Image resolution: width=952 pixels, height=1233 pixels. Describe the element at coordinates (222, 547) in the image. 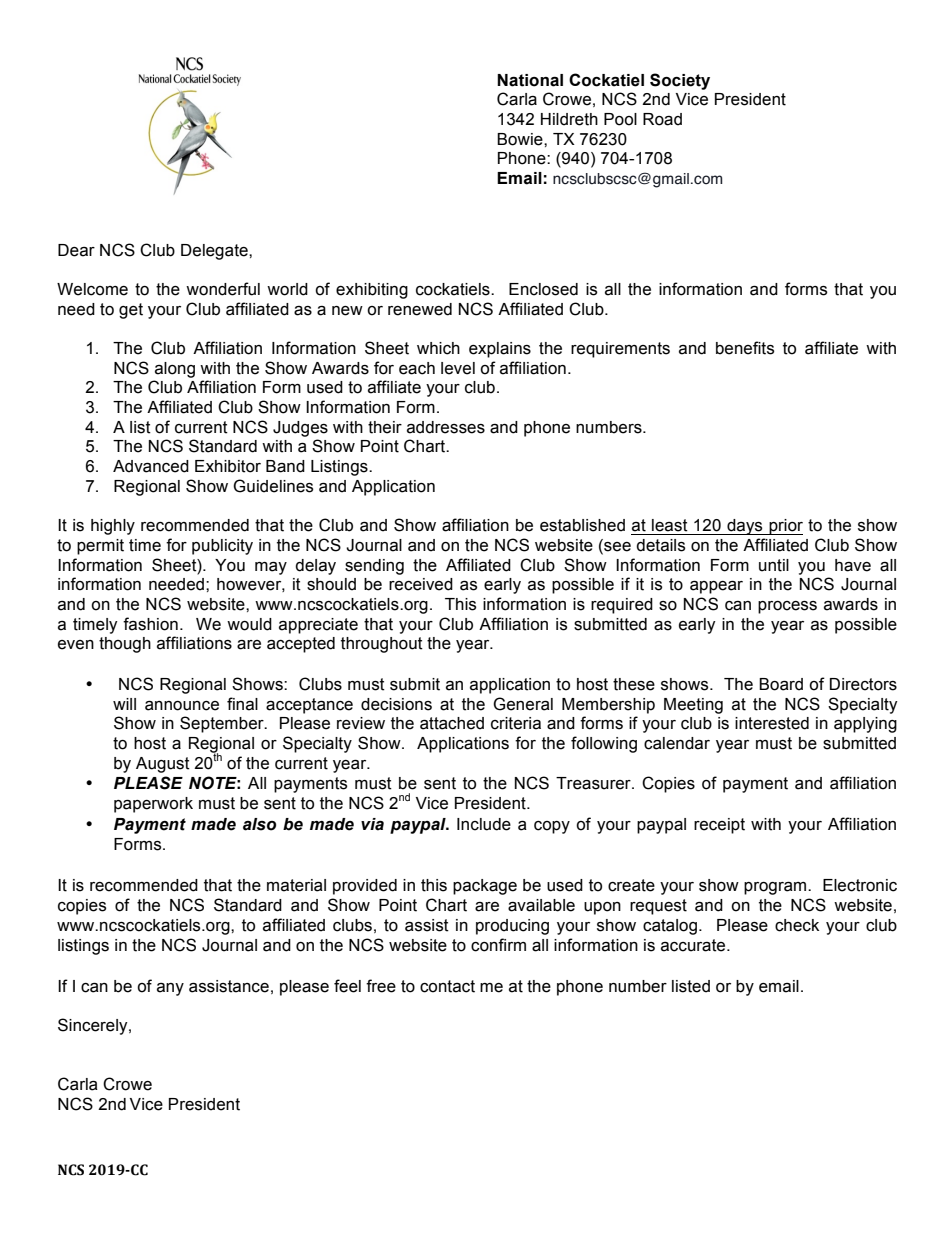

I see `publicity` at that location.
